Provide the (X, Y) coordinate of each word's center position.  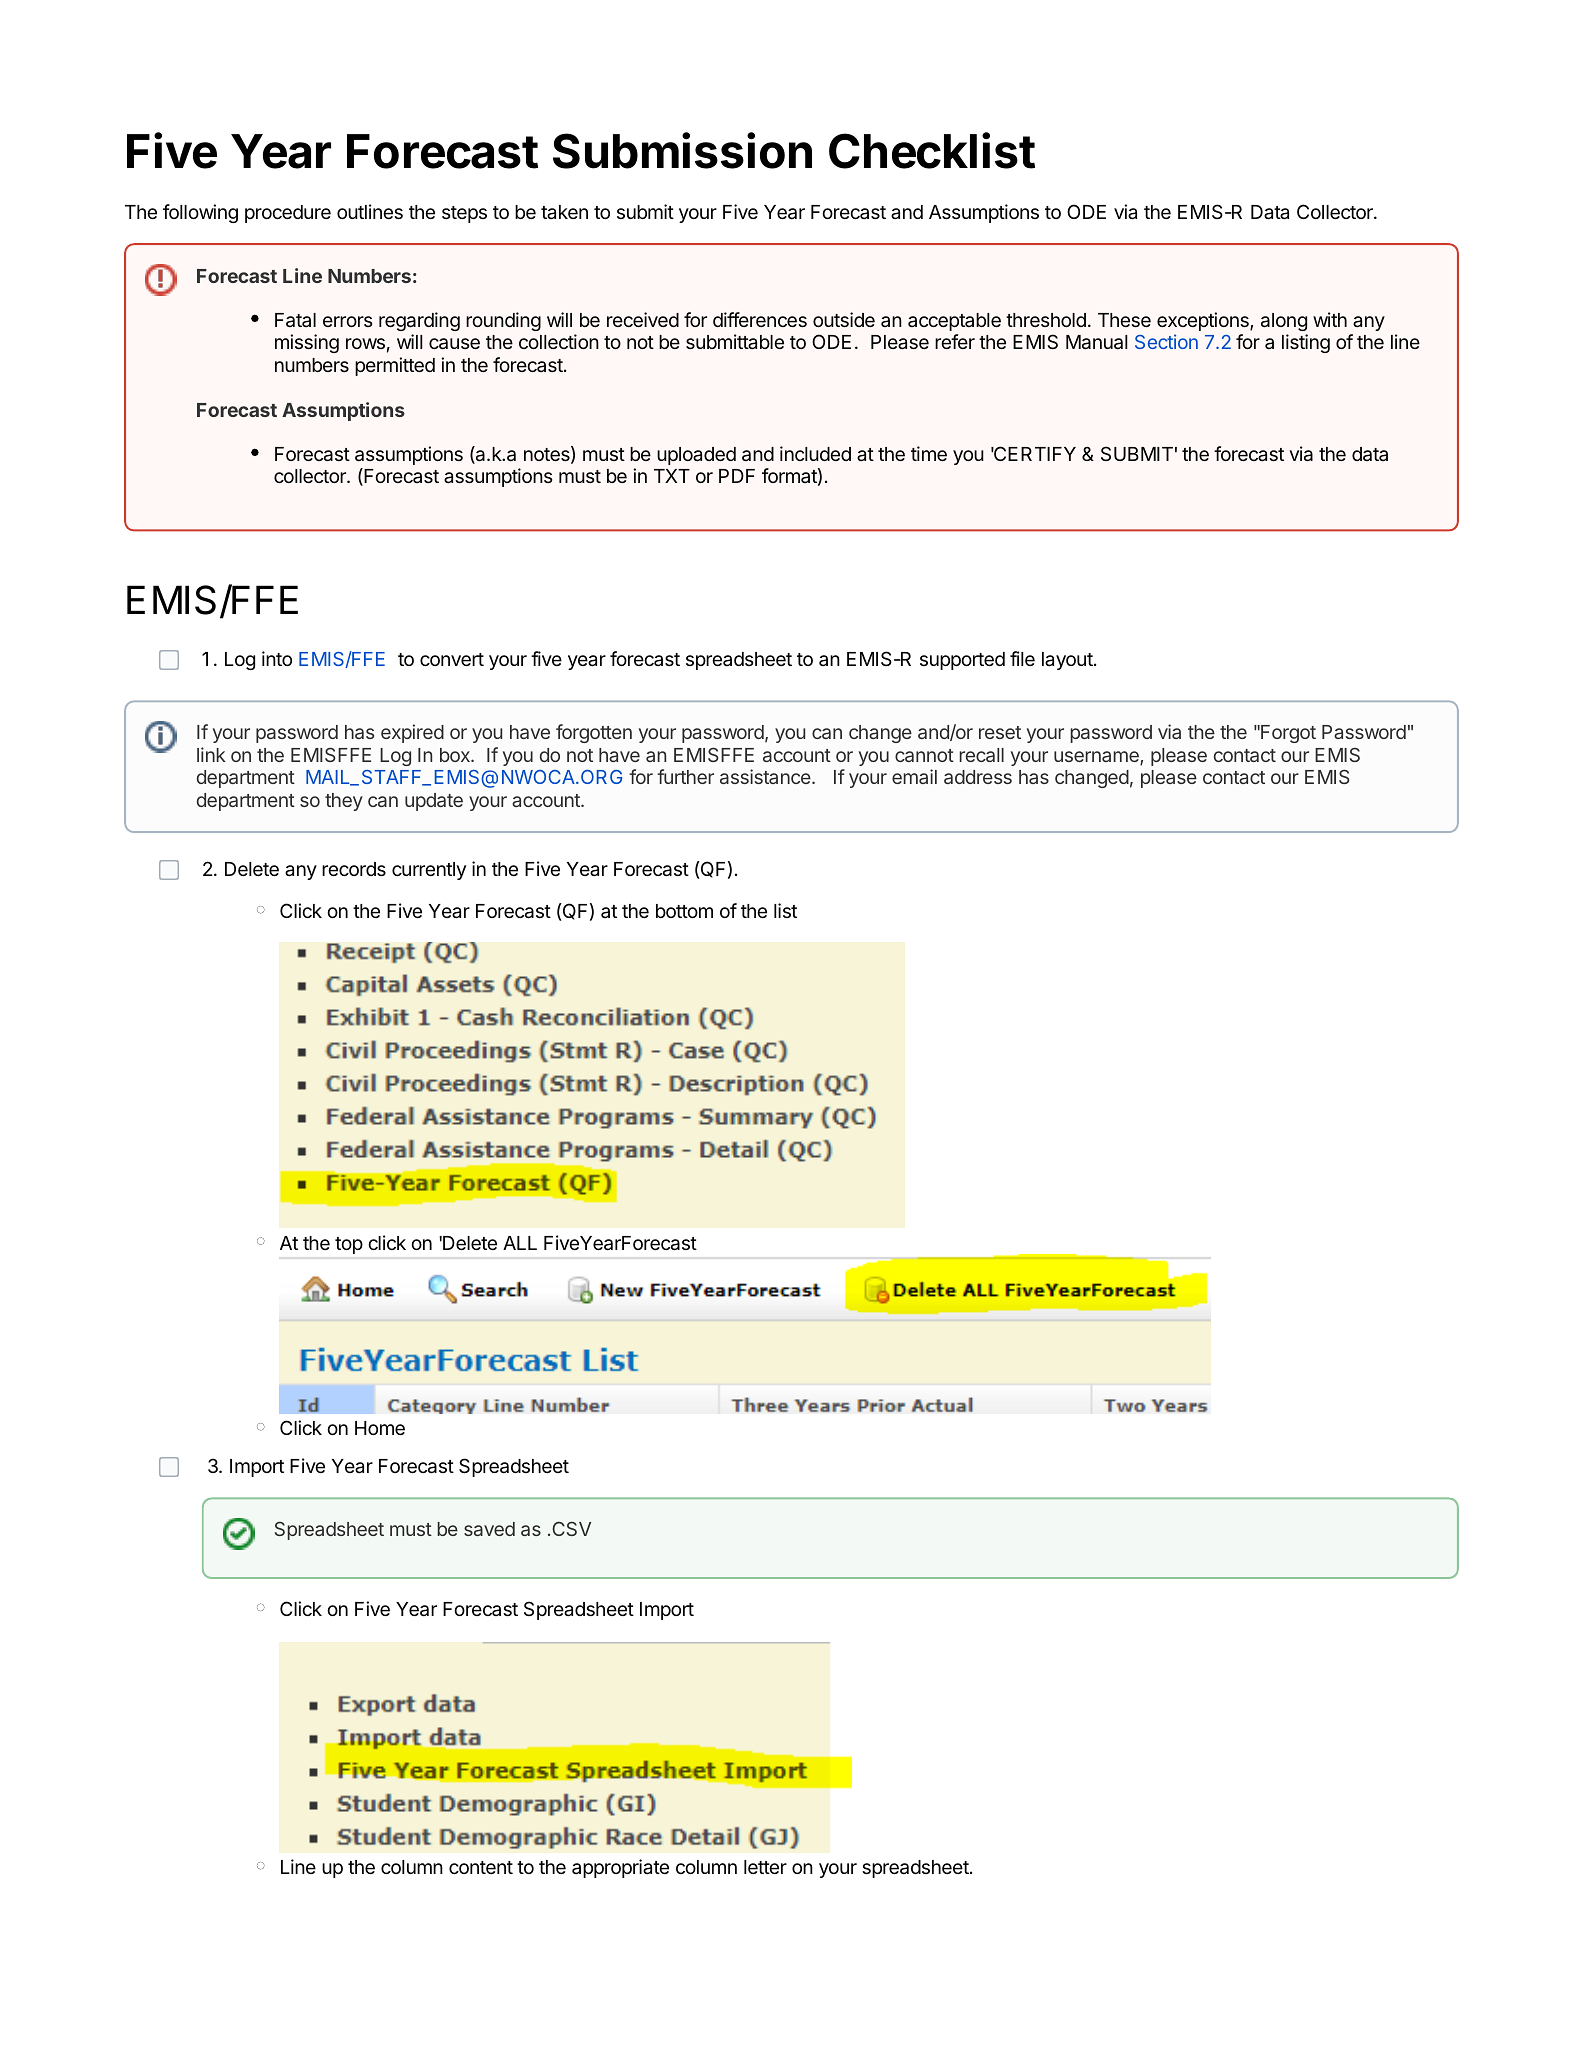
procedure (288, 214)
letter (765, 1867)
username (1097, 758)
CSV (571, 1528)
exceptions (1204, 321)
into (277, 658)
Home (380, 1428)
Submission (682, 150)
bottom (684, 911)
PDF (737, 476)
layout (1067, 661)
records (354, 869)
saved (489, 1529)
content (481, 1867)
